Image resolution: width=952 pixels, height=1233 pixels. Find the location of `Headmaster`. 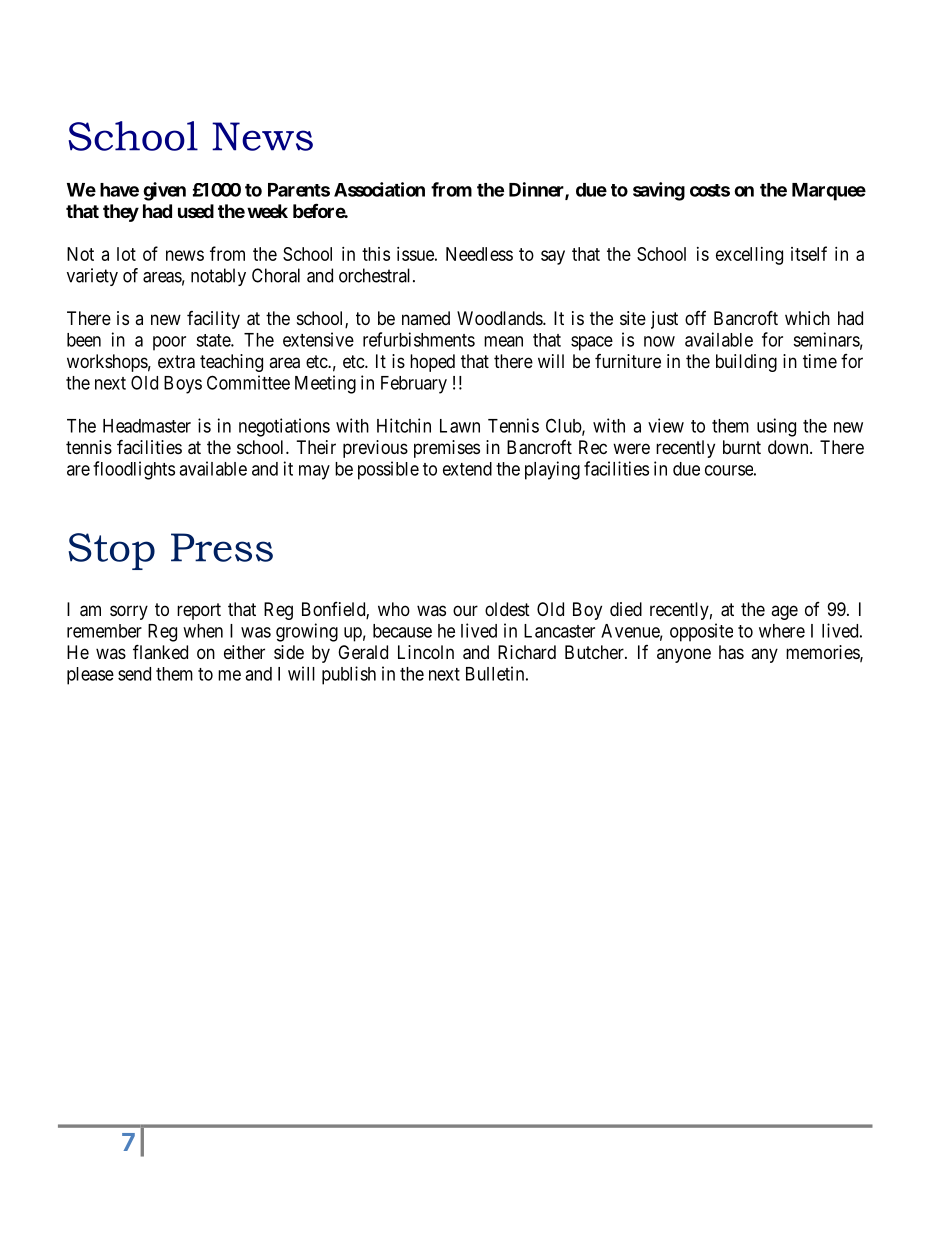

Headmaster is located at coordinates (147, 426).
